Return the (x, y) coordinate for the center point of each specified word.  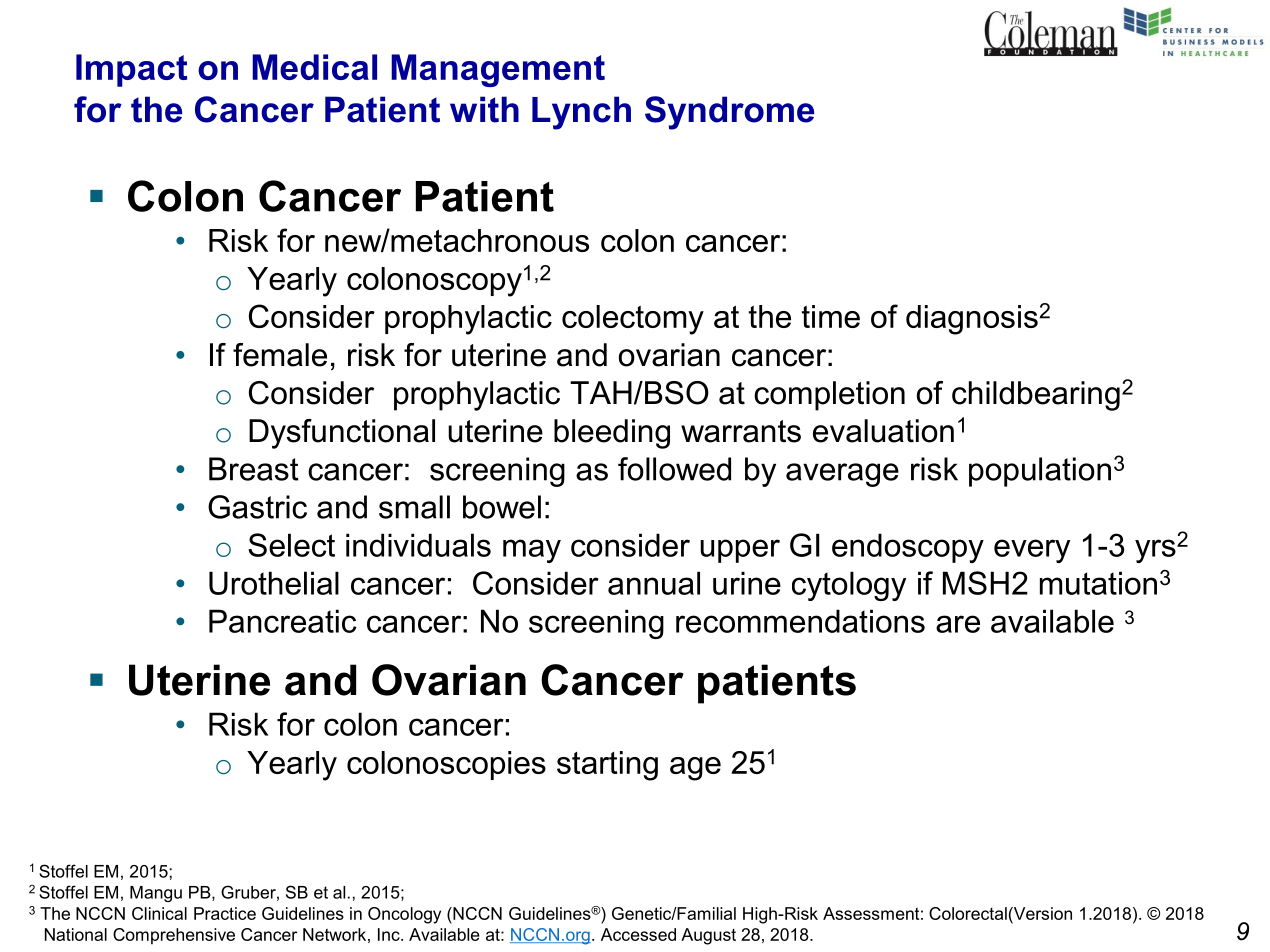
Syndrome (729, 113)
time (831, 316)
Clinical (159, 913)
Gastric (257, 507)
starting (607, 766)
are (958, 624)
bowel (502, 507)
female (280, 355)
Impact (131, 70)
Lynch (581, 113)
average (842, 475)
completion (829, 396)
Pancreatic (282, 621)
